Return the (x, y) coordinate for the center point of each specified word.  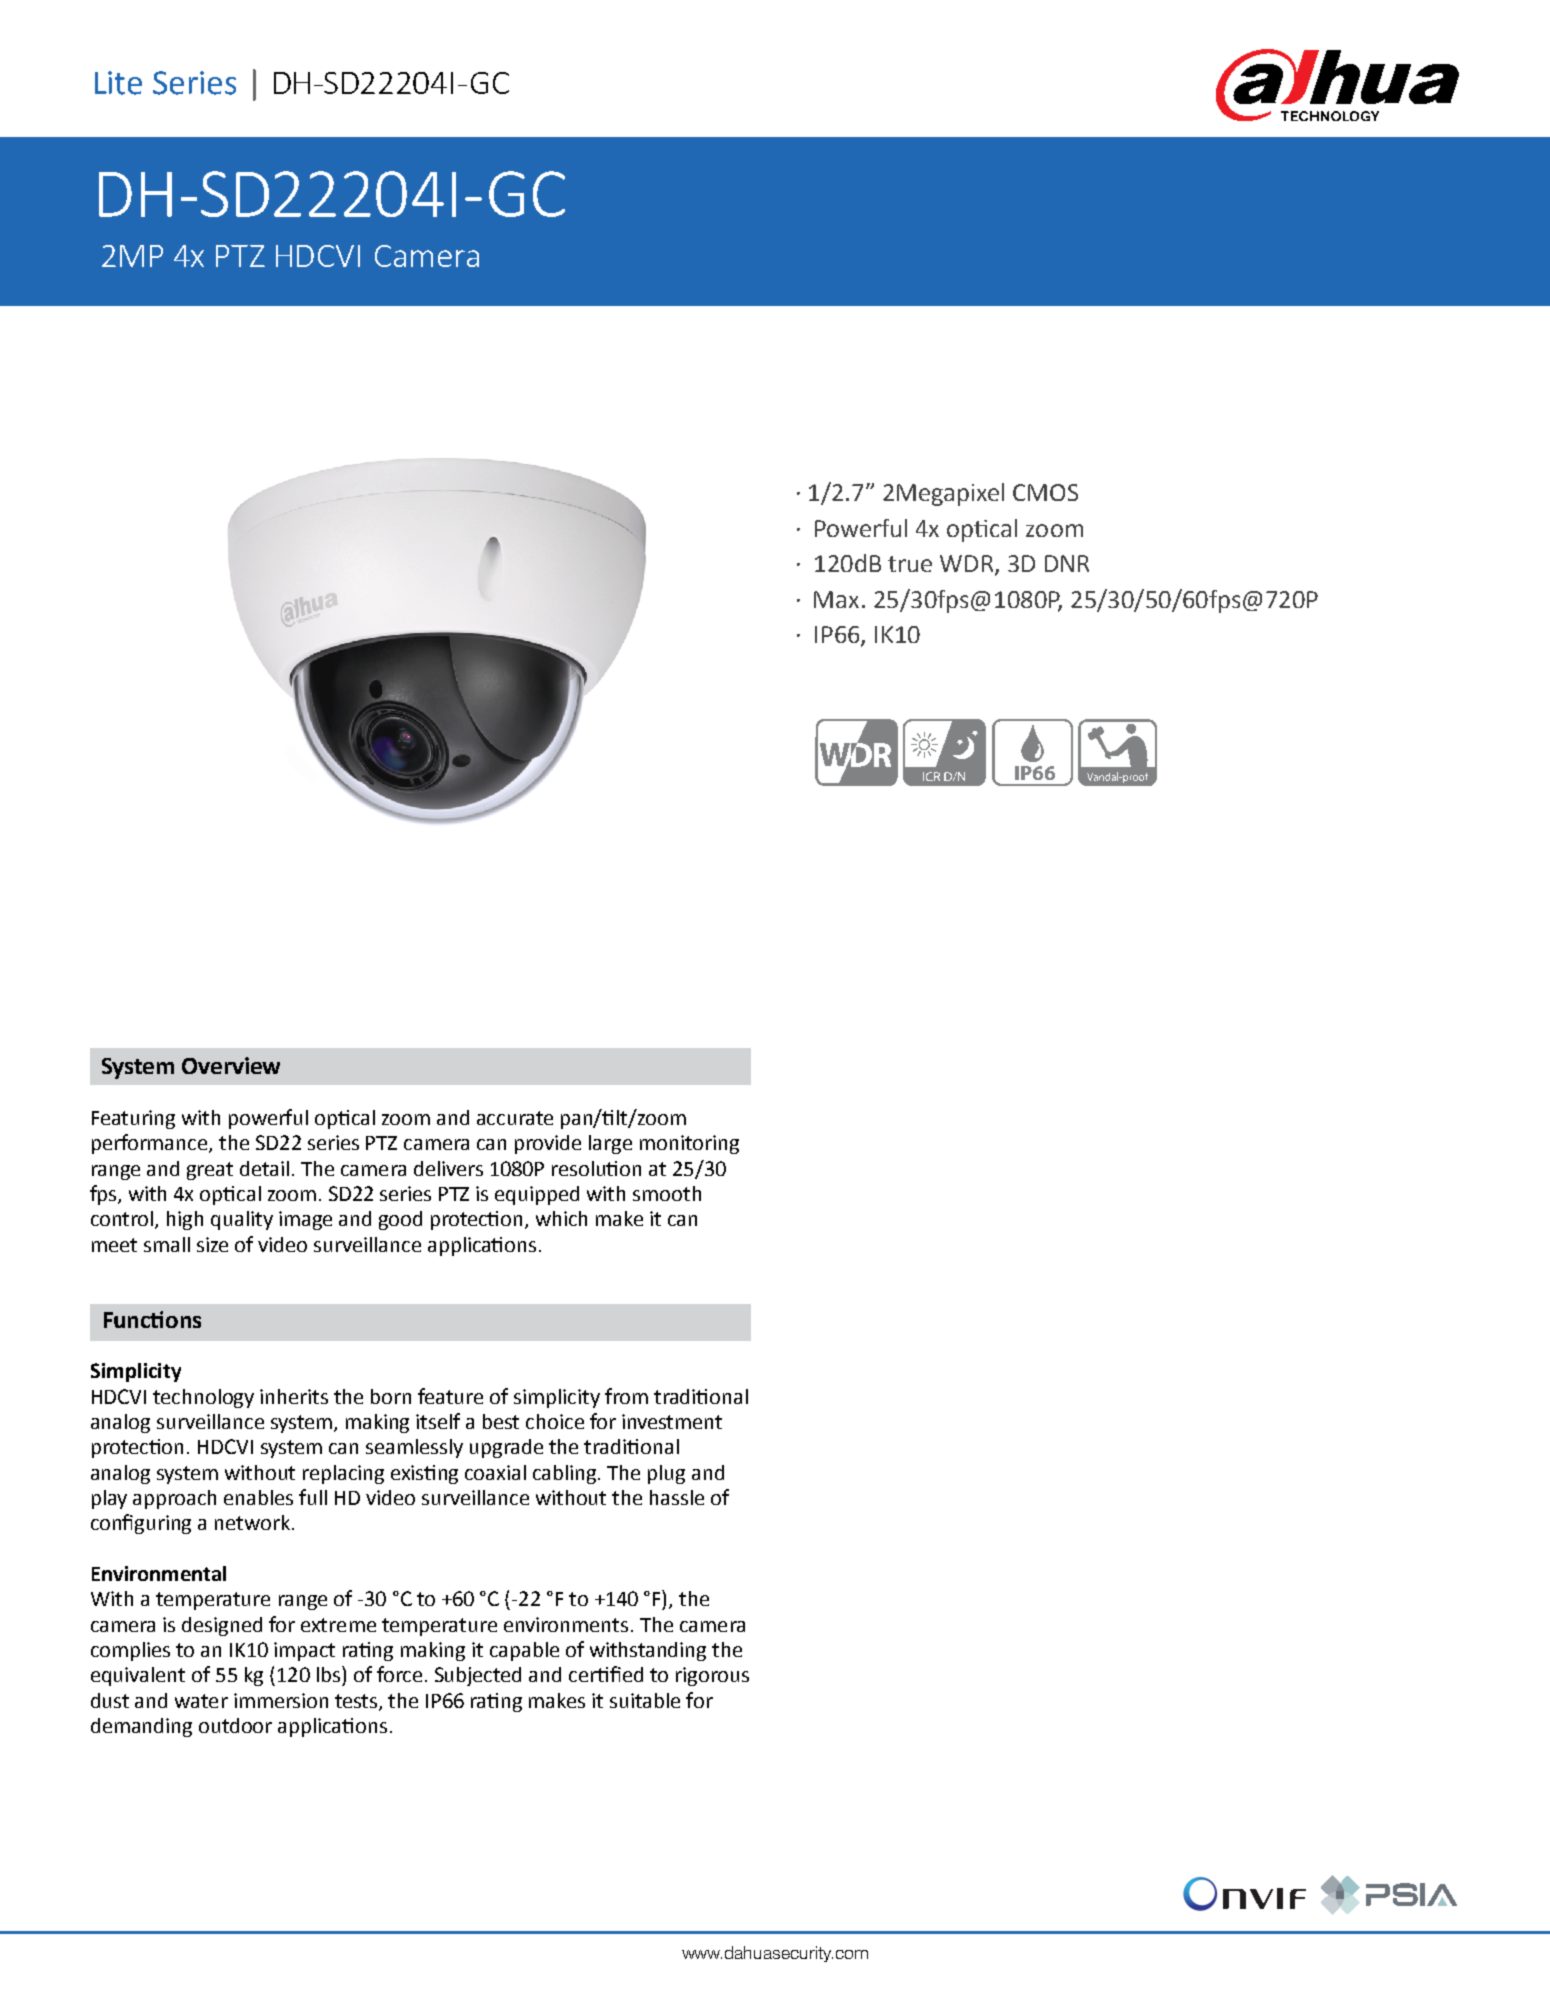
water (201, 1701)
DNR (1067, 563)
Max (836, 599)
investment (672, 1421)
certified (606, 1674)
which (561, 1218)
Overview (231, 1065)
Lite (118, 83)
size (212, 1244)
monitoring (689, 1144)
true (910, 564)
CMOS (1045, 492)
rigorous (712, 1676)
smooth (667, 1193)
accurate (515, 1118)
